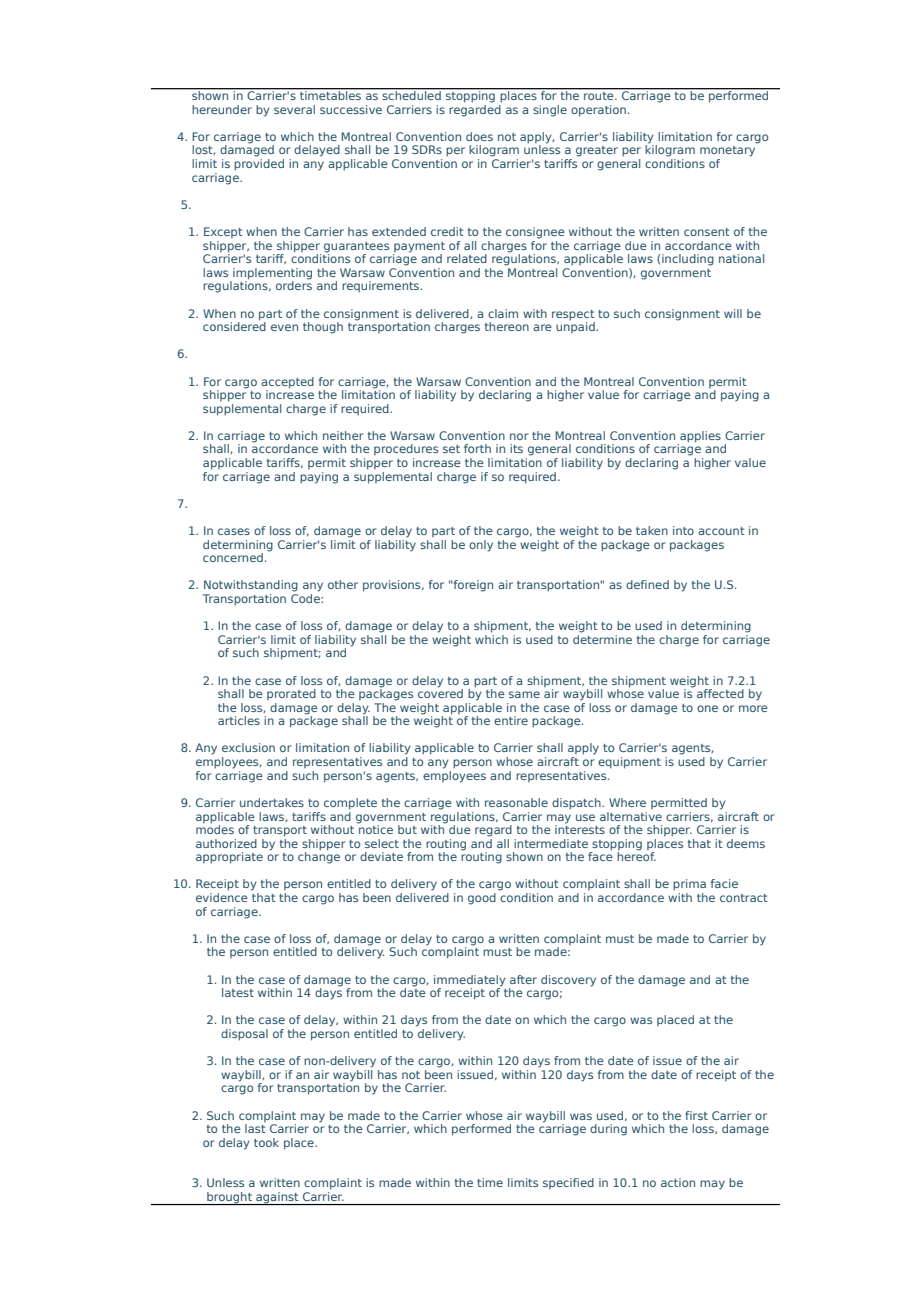  What do you see at coordinates (294, 109) in the page?
I see `several` at bounding box center [294, 109].
